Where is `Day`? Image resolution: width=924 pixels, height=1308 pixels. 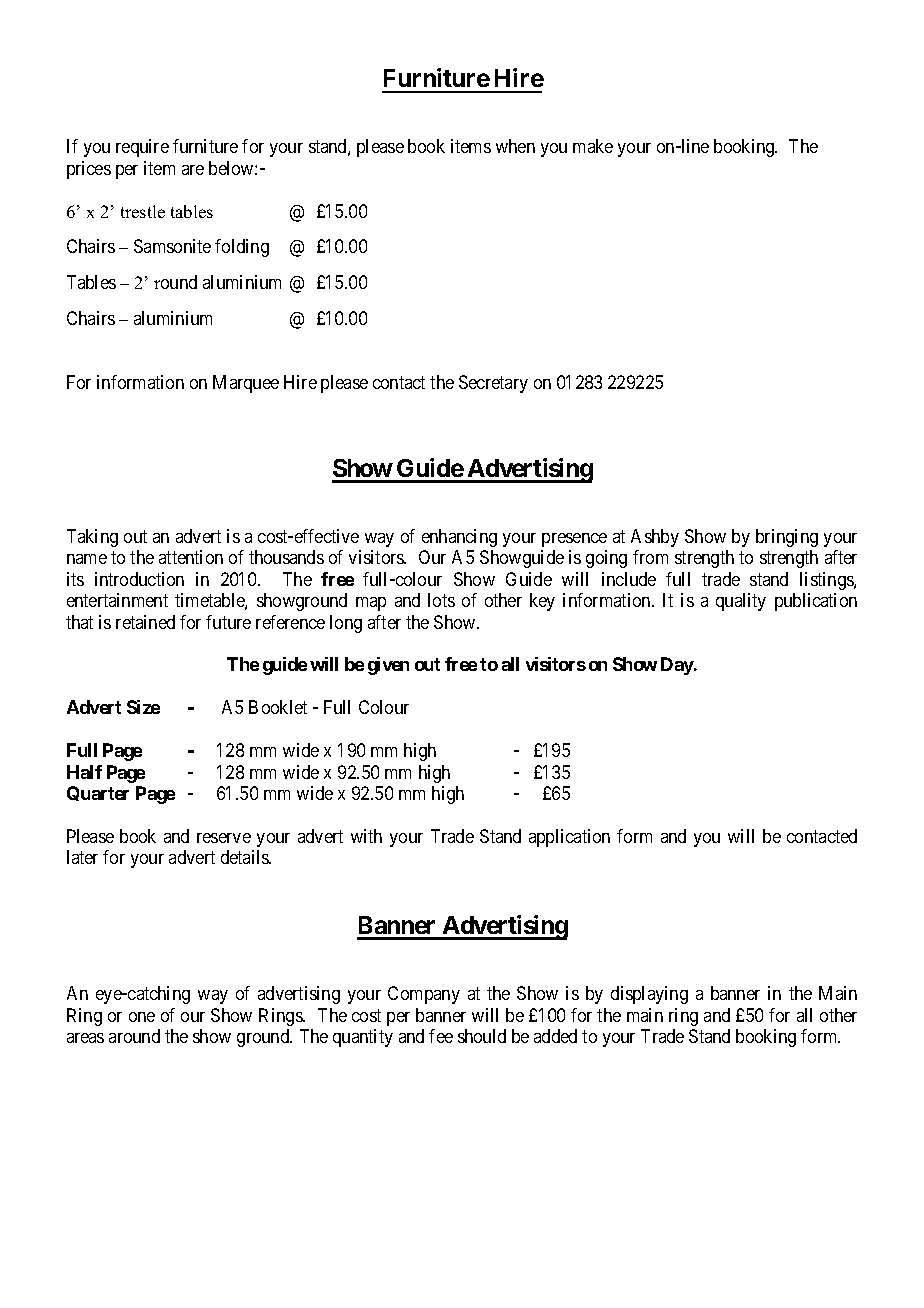
Day is located at coordinates (678, 666).
